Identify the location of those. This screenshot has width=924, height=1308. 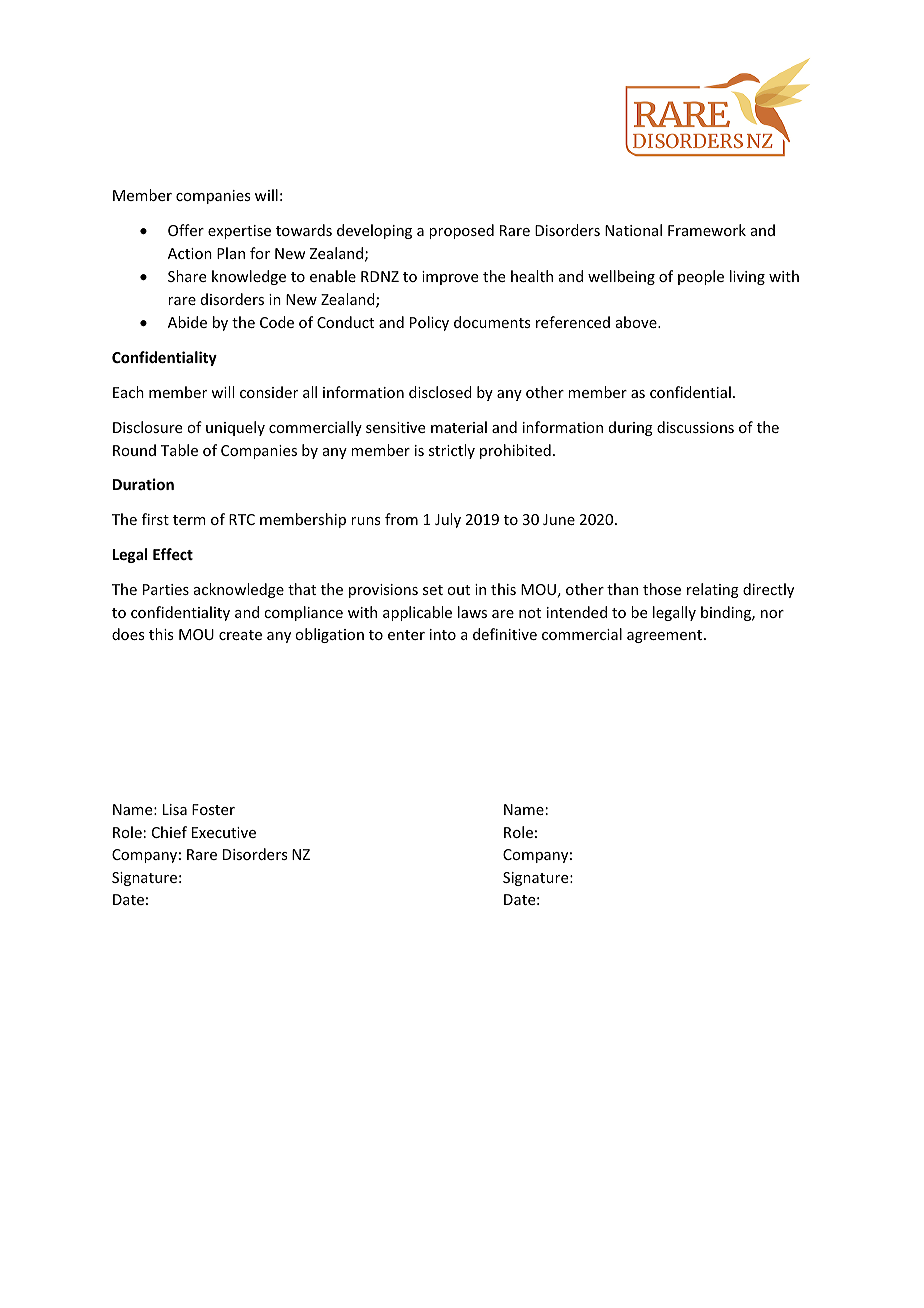
(662, 589).
